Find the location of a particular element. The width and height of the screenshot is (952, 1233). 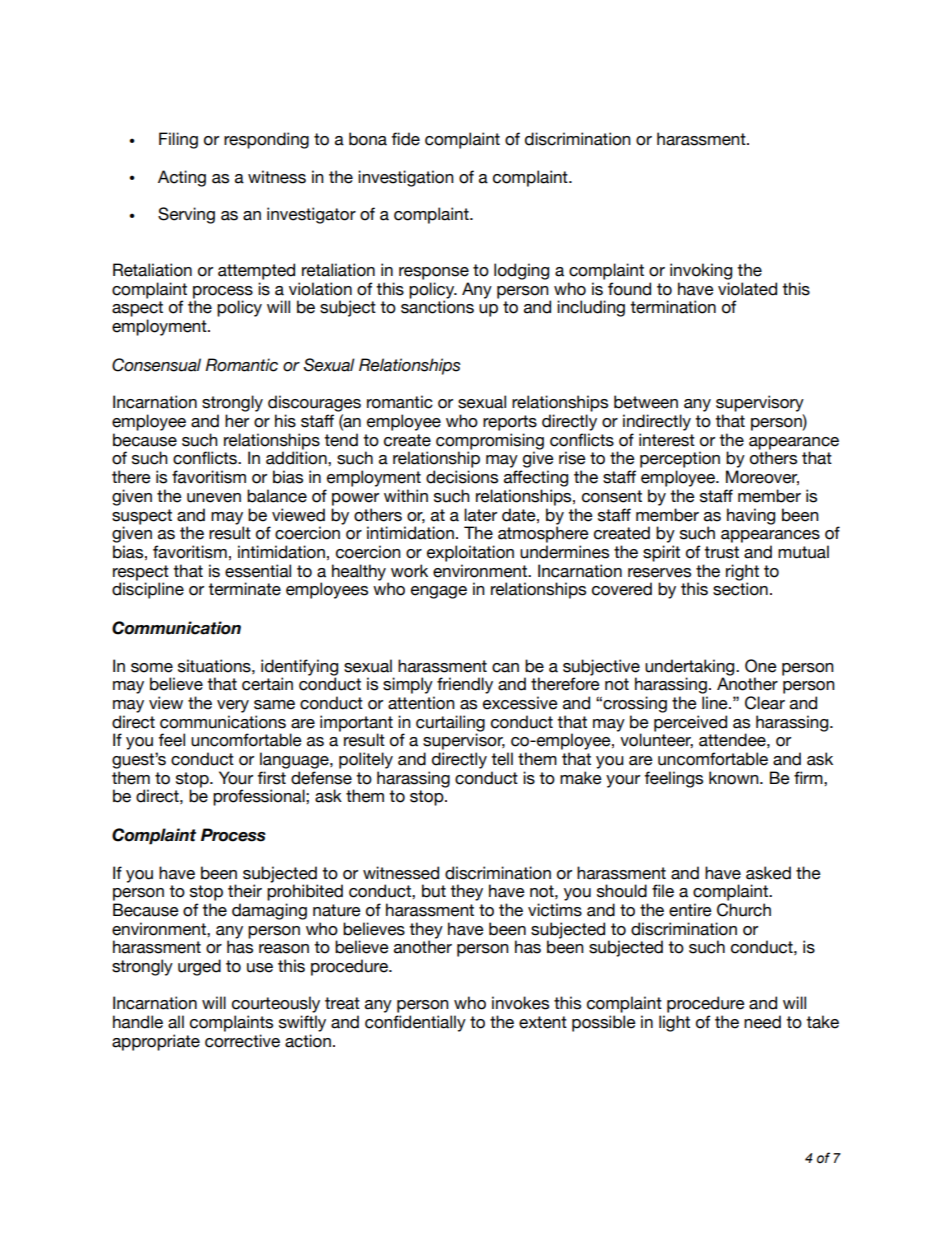

terminate is located at coordinates (244, 589).
